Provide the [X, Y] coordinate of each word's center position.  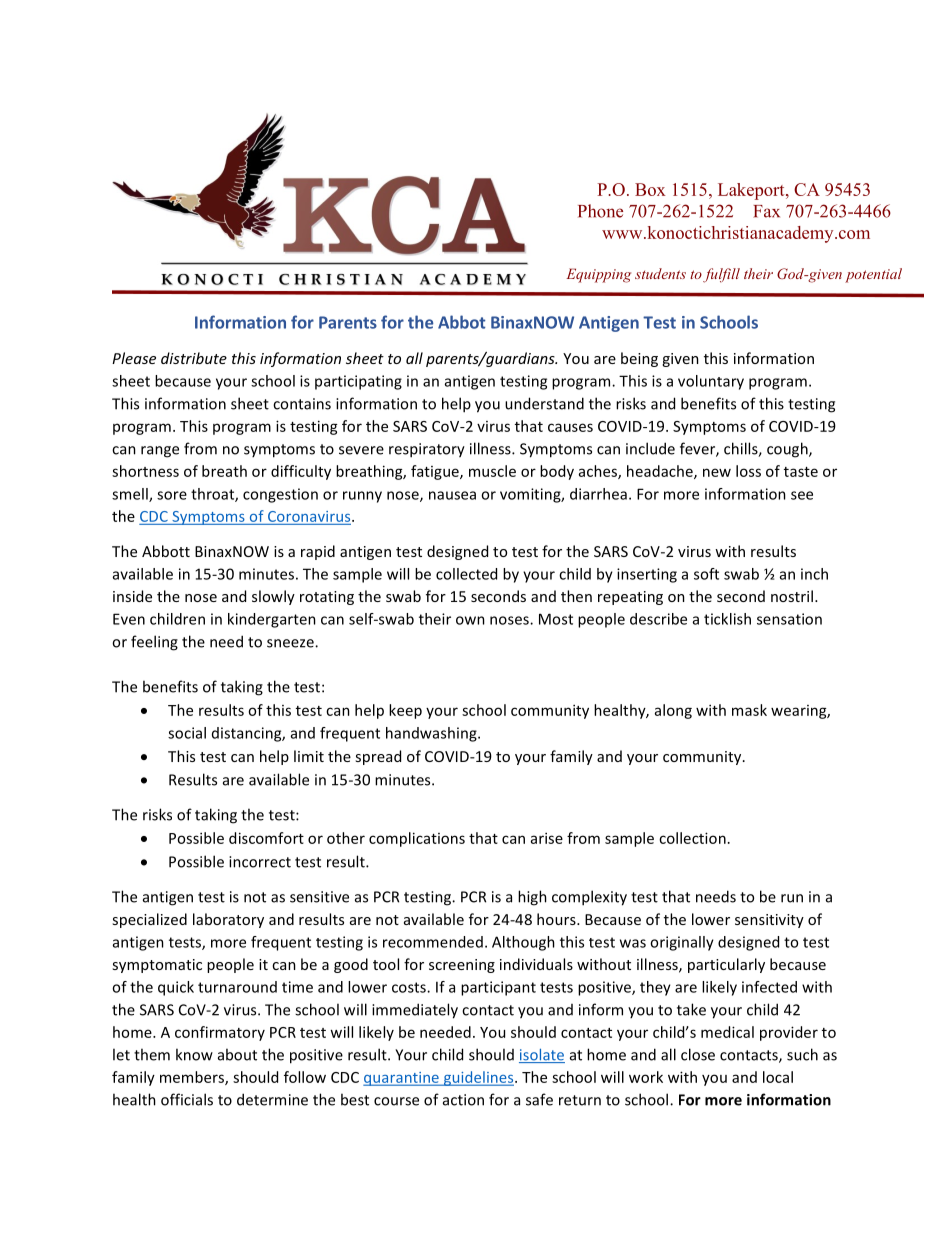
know [194, 1054]
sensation [789, 619]
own [470, 620]
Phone [600, 211]
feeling [154, 643]
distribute [194, 358]
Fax [766, 211]
